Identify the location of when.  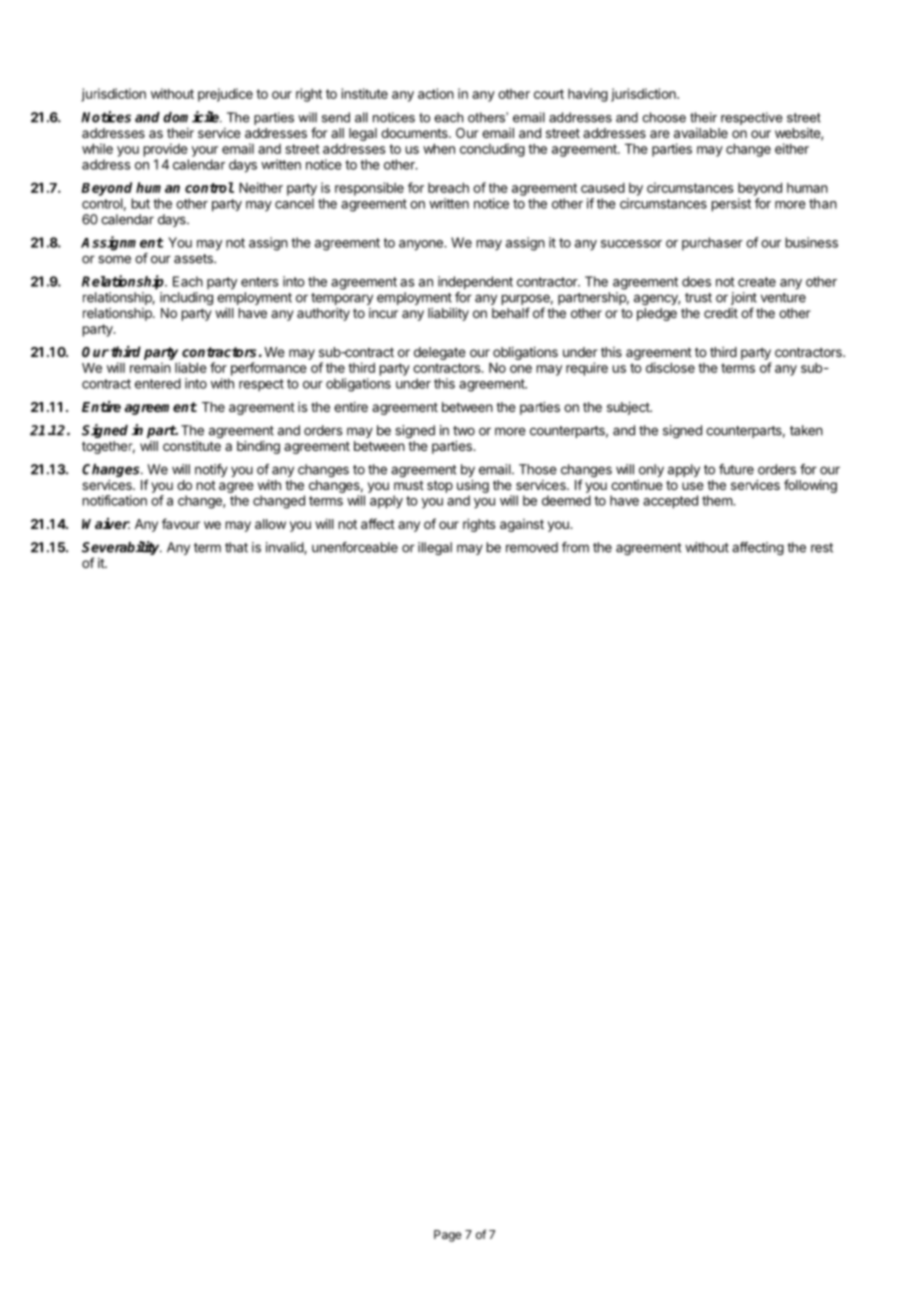
(439, 148).
